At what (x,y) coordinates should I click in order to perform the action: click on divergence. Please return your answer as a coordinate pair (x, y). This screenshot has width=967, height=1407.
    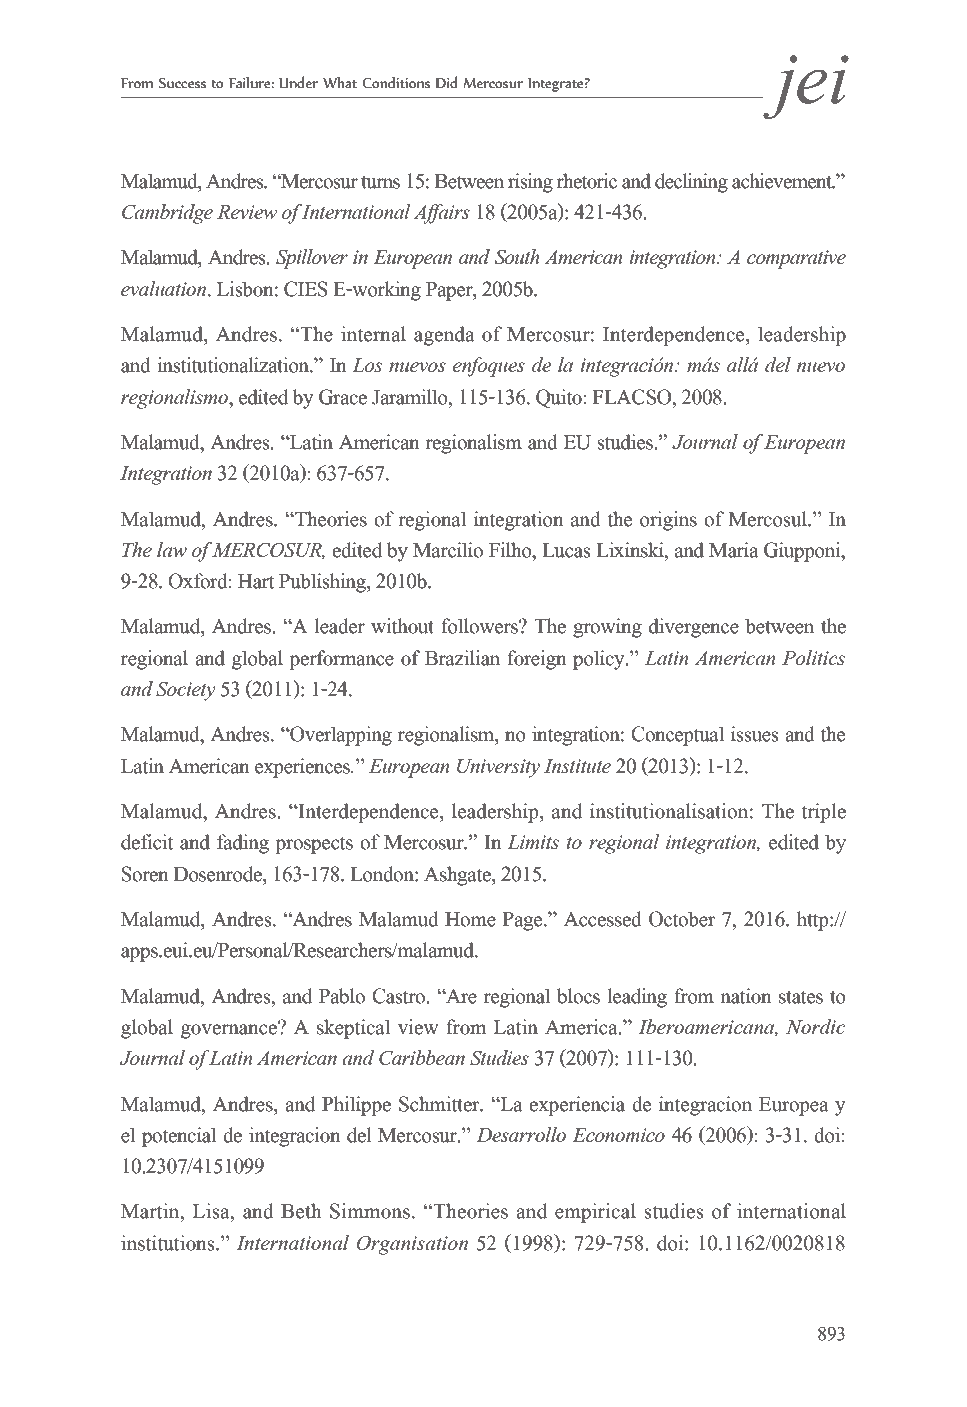
    Looking at the image, I should click on (694, 628).
